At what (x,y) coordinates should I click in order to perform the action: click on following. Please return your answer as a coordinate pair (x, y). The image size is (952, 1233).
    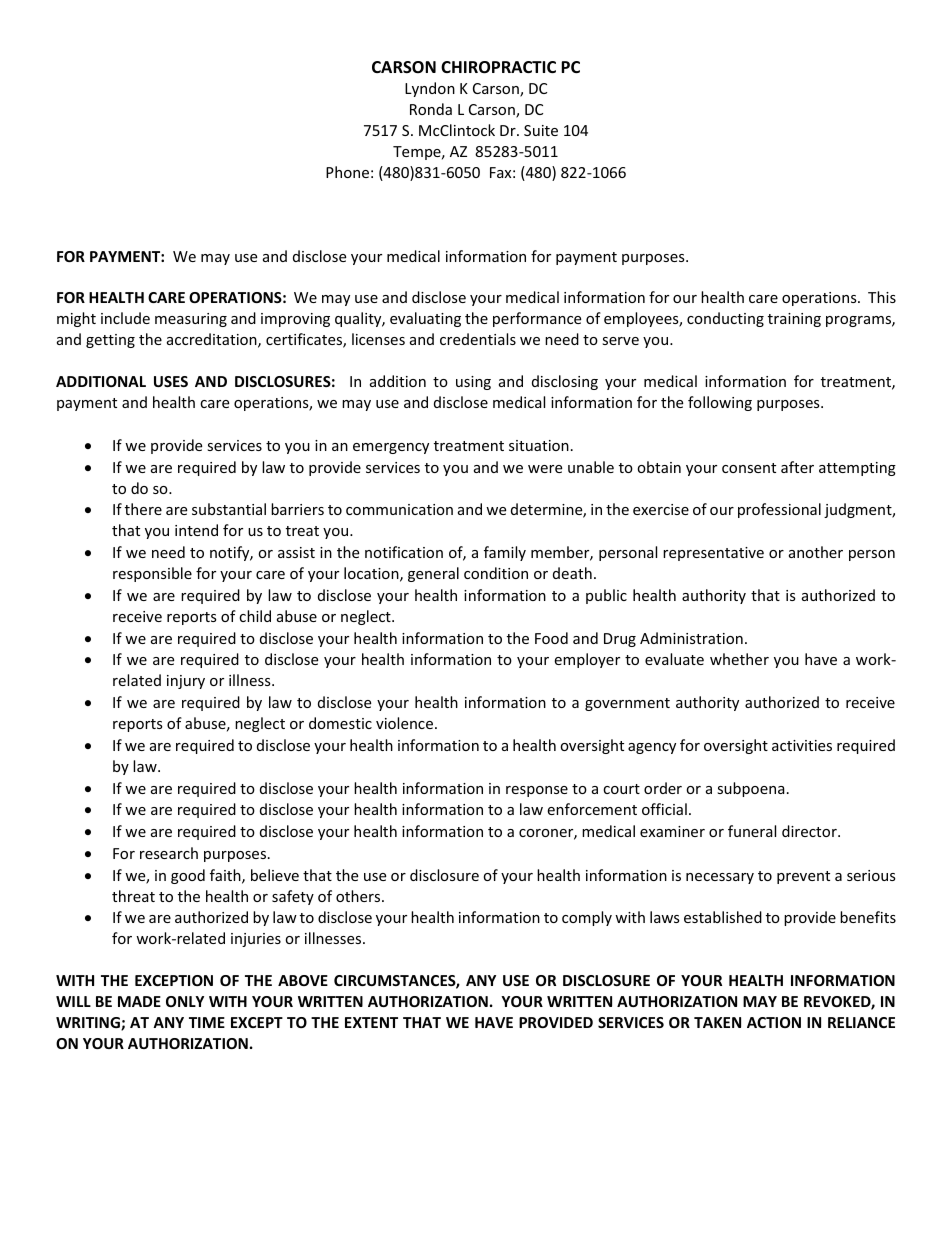
    Looking at the image, I should click on (720, 403).
